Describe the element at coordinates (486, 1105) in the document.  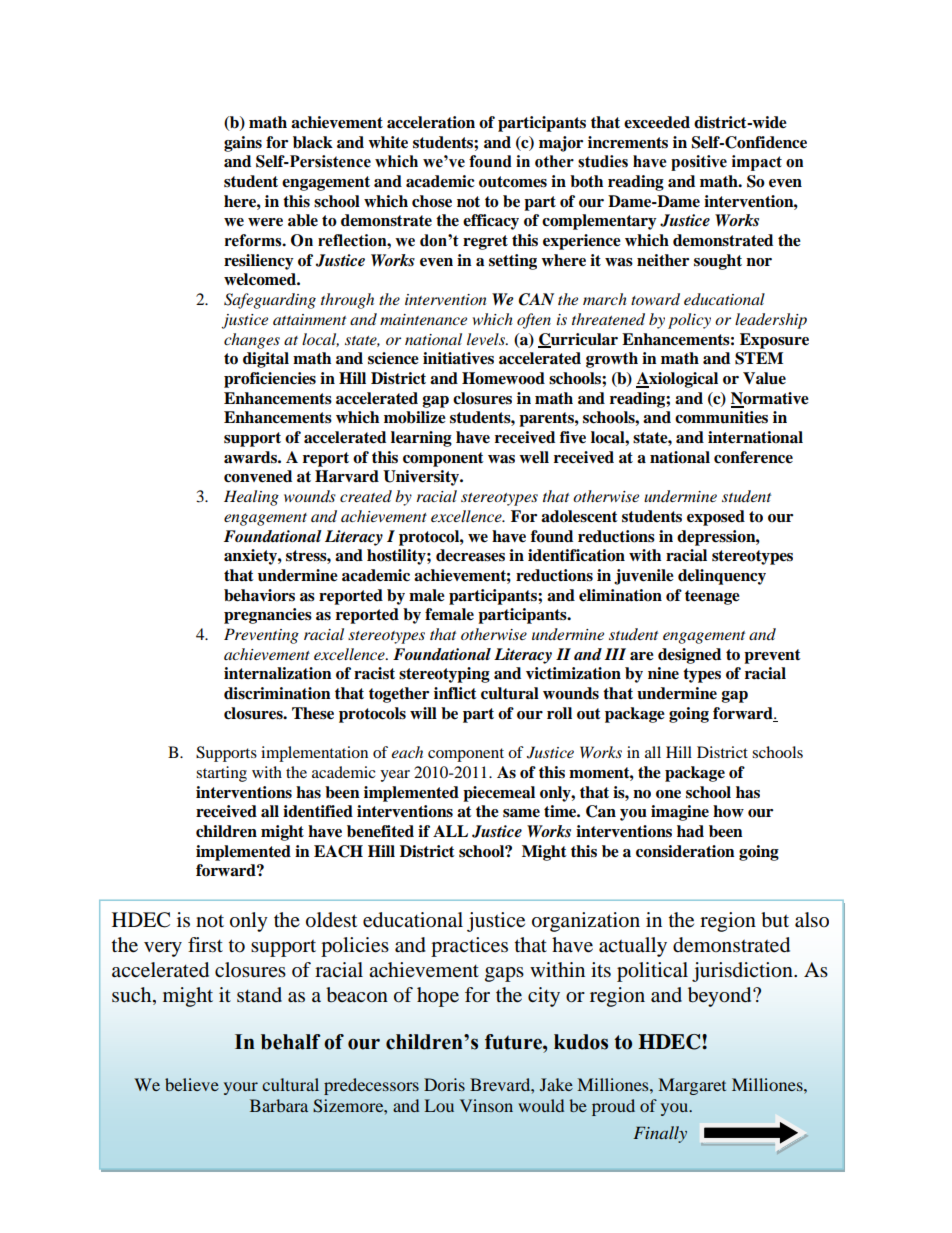
I see `Vinson` at that location.
